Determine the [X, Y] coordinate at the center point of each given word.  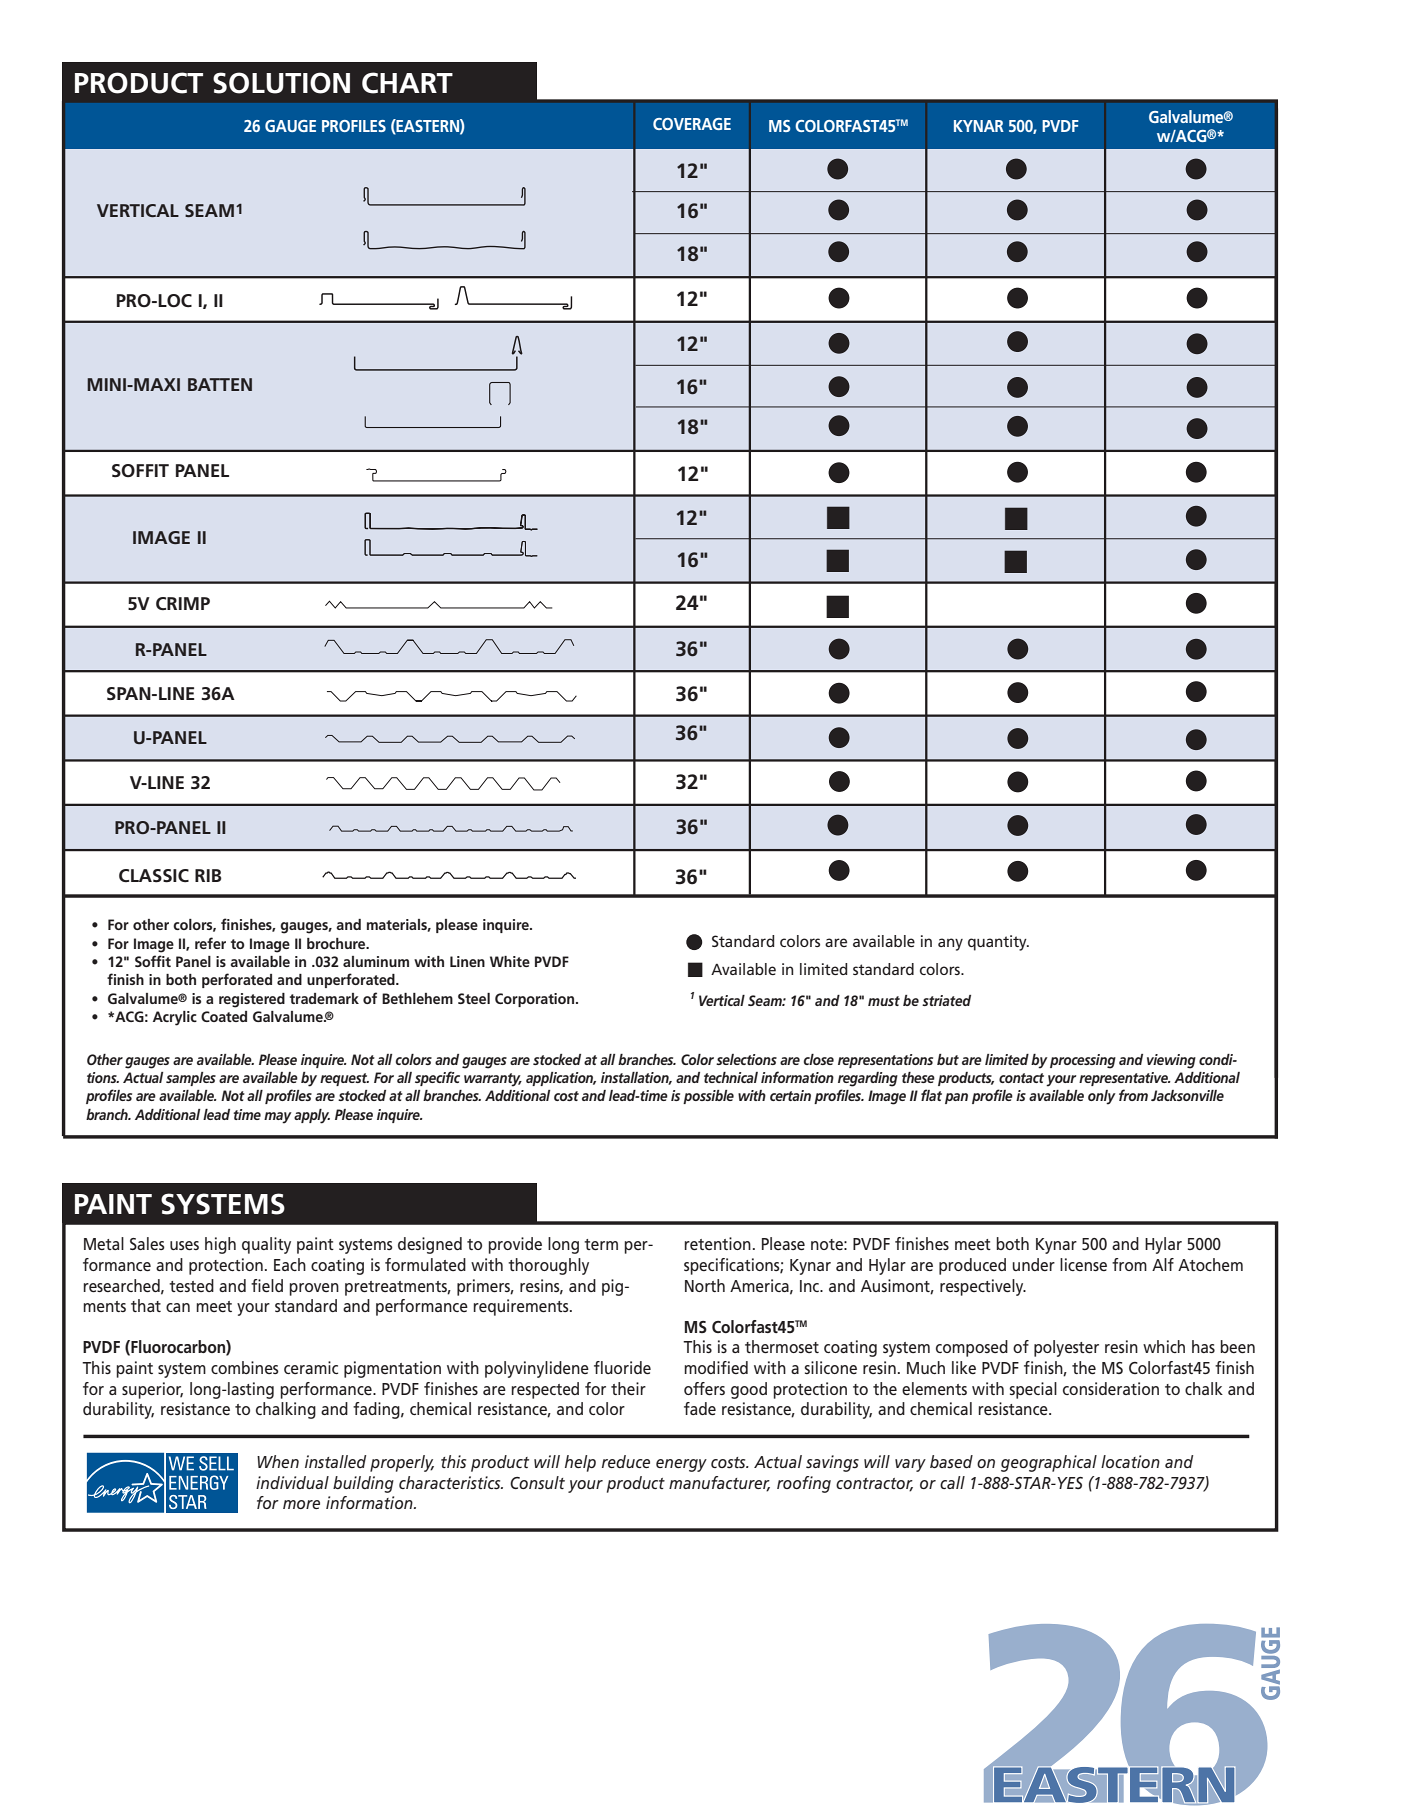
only [1102, 1097]
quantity [998, 943]
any [950, 944]
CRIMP [183, 603]
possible [708, 1097]
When [278, 1461]
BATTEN [220, 384]
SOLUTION [281, 83]
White [510, 961]
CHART [407, 83]
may [278, 1118]
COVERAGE [692, 124]
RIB [208, 875]
